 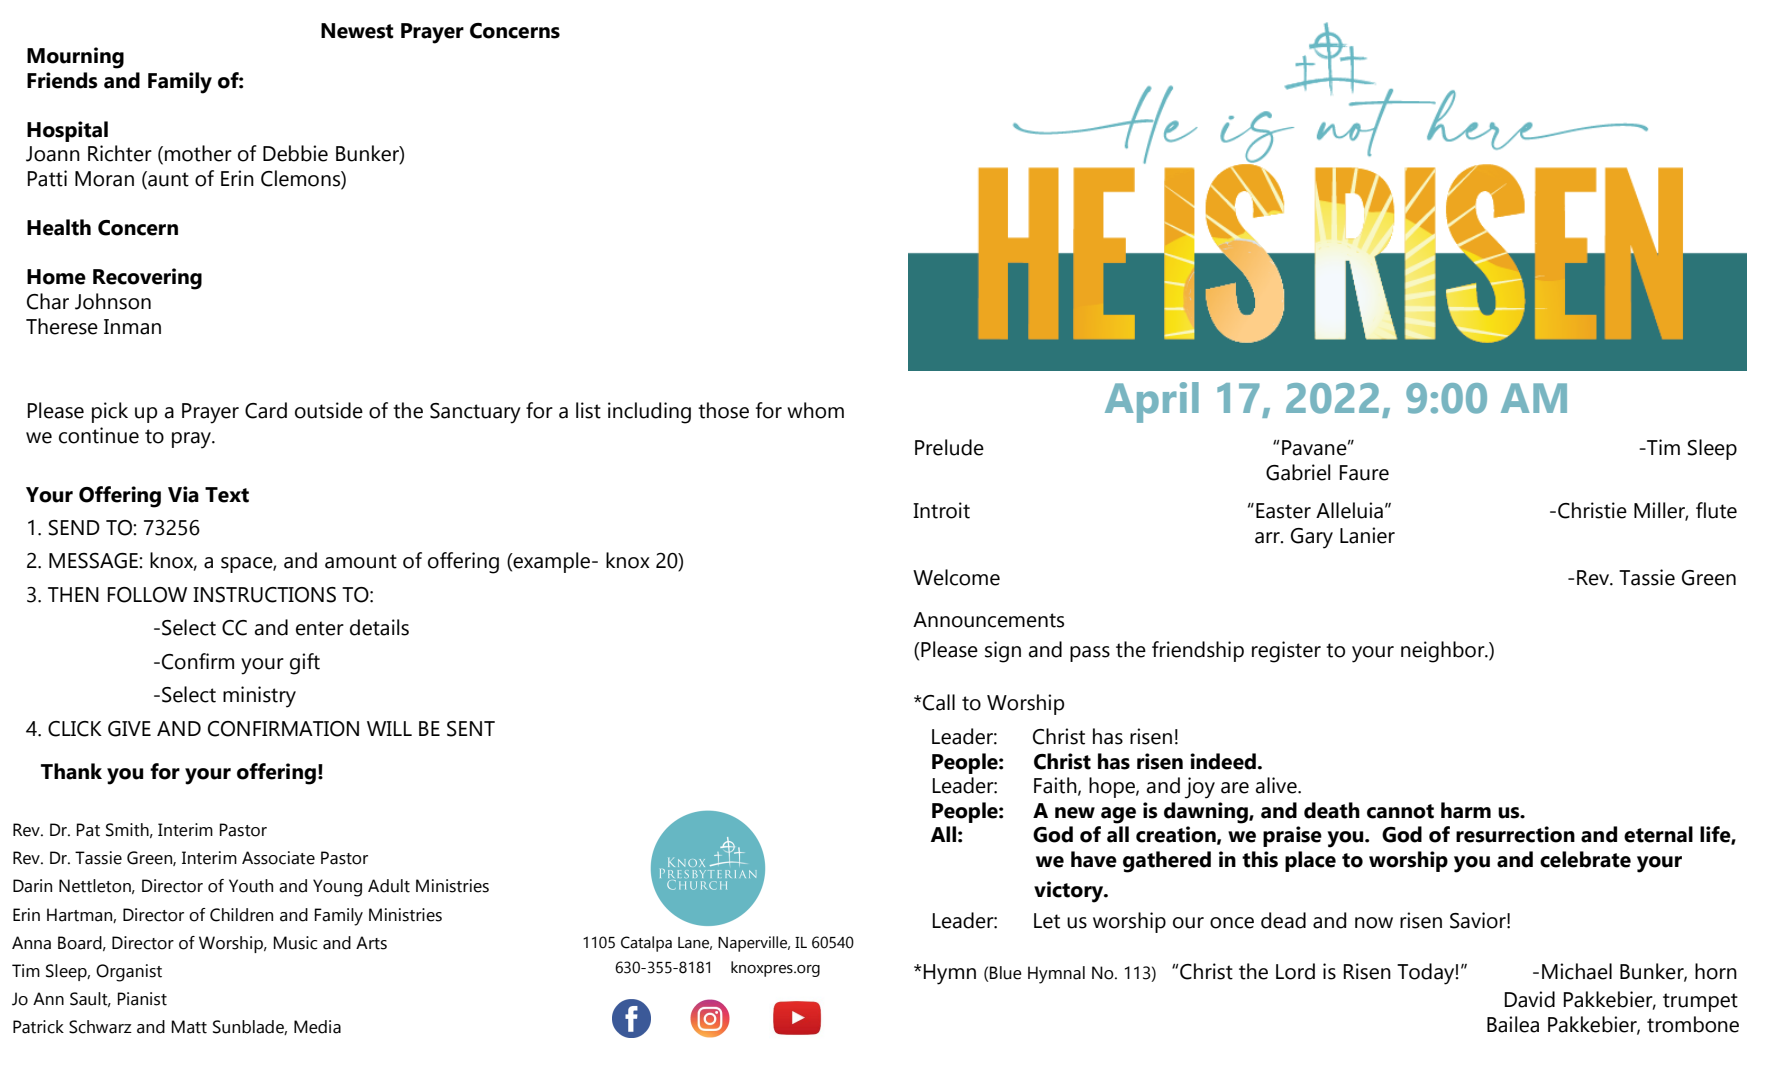 What do you see at coordinates (1152, 402) in the screenshot?
I see `April` at bounding box center [1152, 402].
